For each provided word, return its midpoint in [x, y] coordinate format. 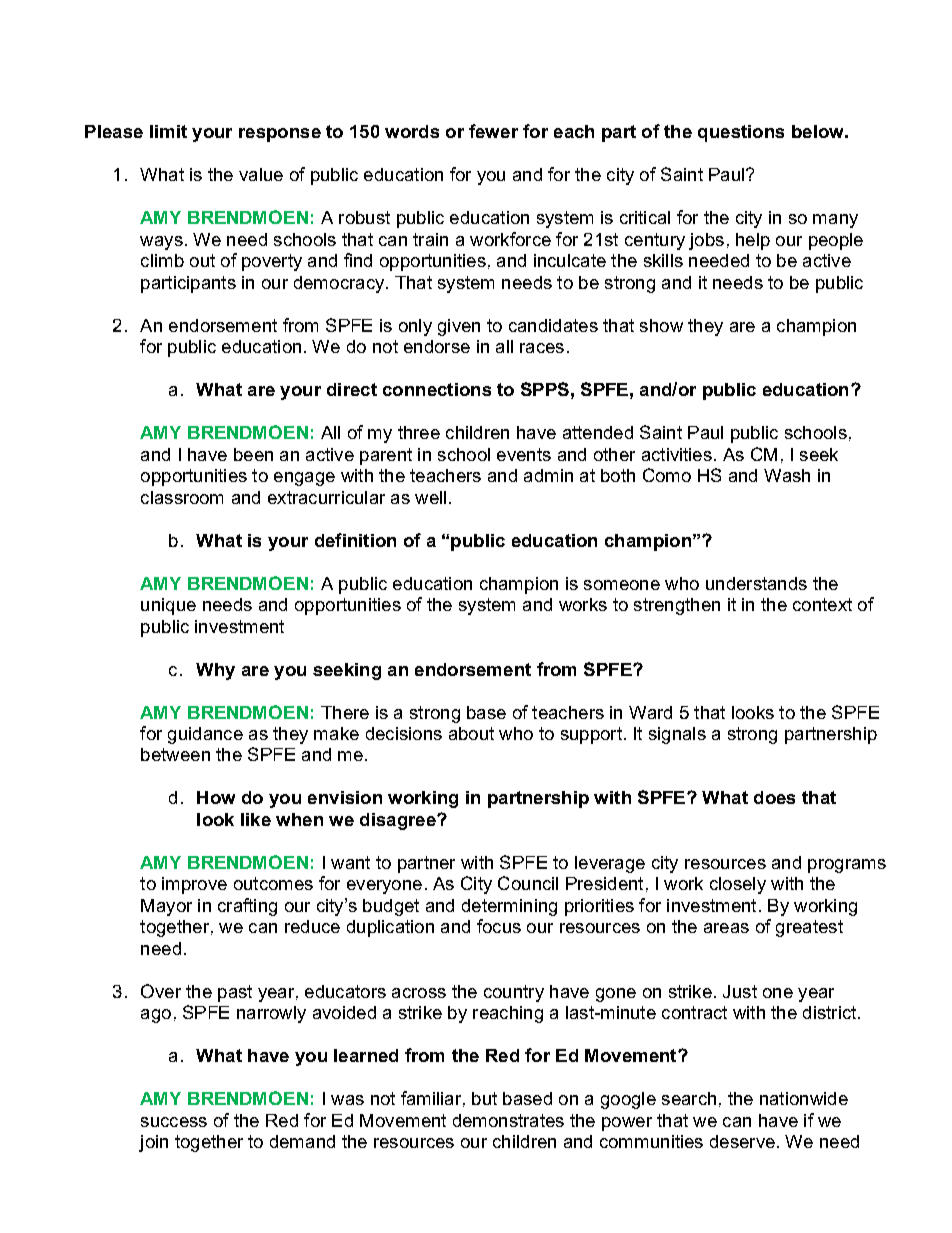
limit [168, 131]
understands [756, 583]
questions [741, 133]
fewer [493, 131]
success [174, 1122]
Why [215, 671]
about [471, 733]
